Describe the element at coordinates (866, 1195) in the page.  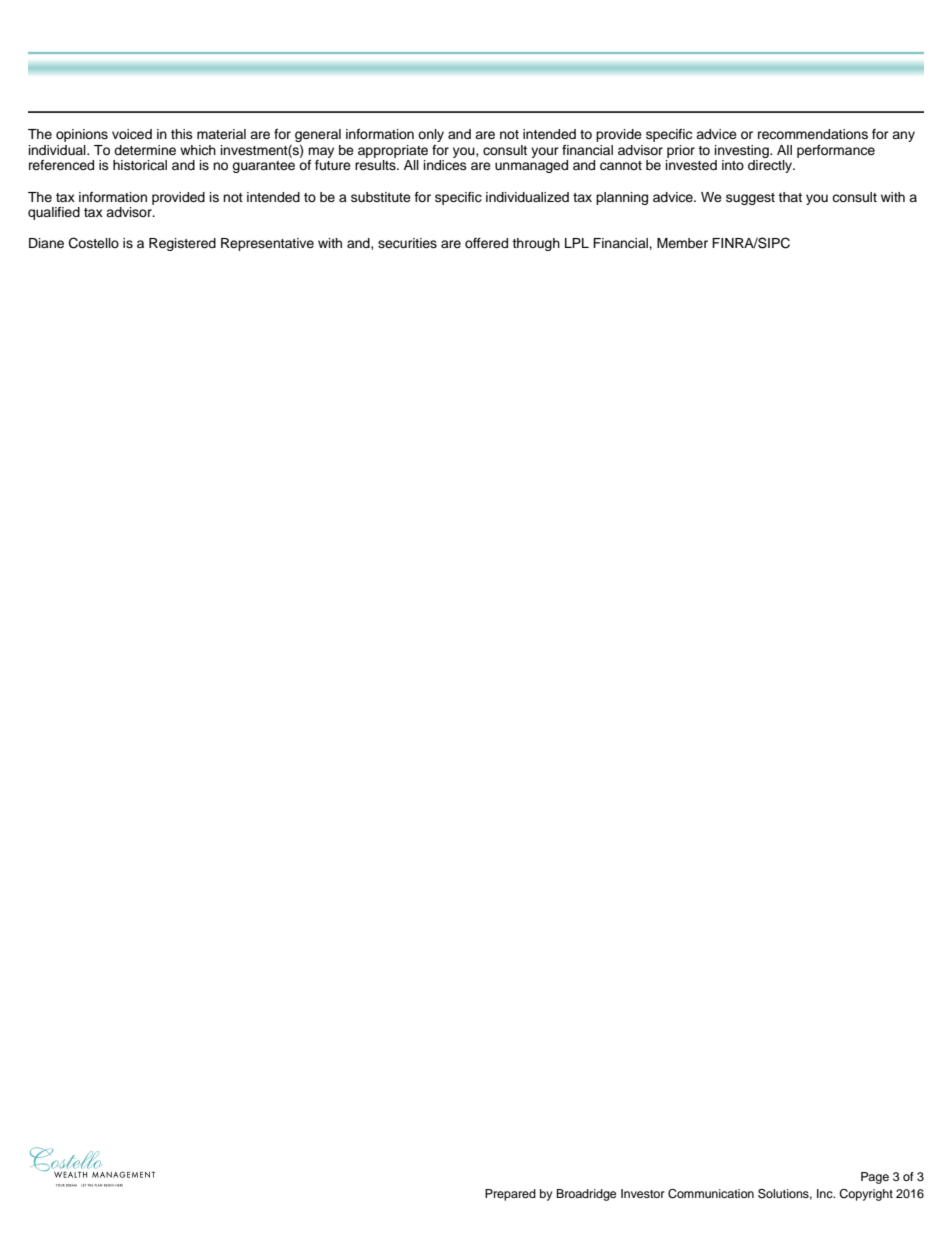
I see `Copyright` at that location.
